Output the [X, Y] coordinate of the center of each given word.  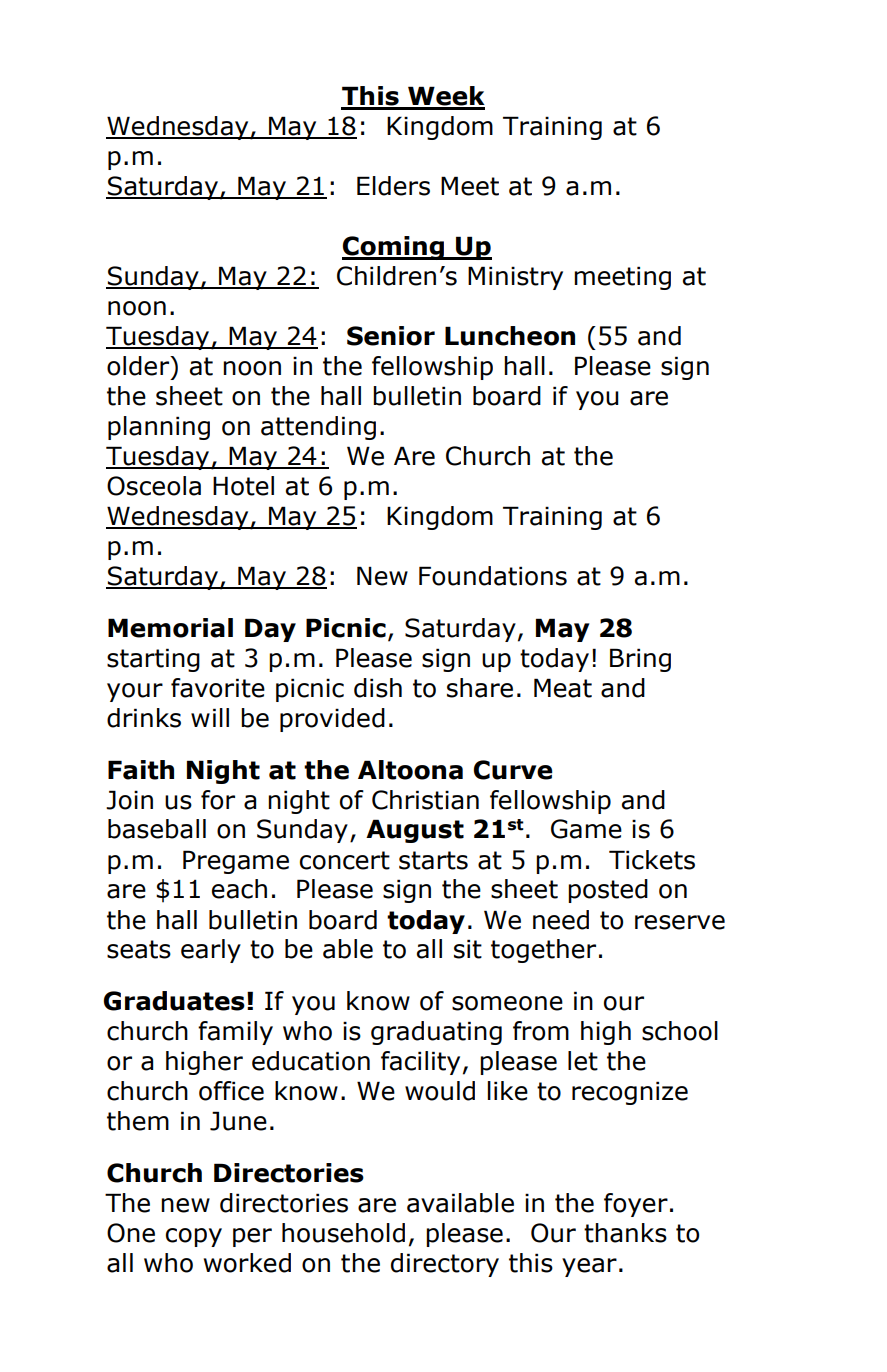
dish [378, 688]
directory [445, 1265]
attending [318, 428]
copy [194, 1237]
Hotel [243, 486]
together [543, 951]
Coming [394, 248]
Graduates [174, 1001]
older [139, 366]
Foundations [493, 576]
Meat [563, 688]
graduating [436, 1033]
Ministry [515, 278]
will [210, 717]
